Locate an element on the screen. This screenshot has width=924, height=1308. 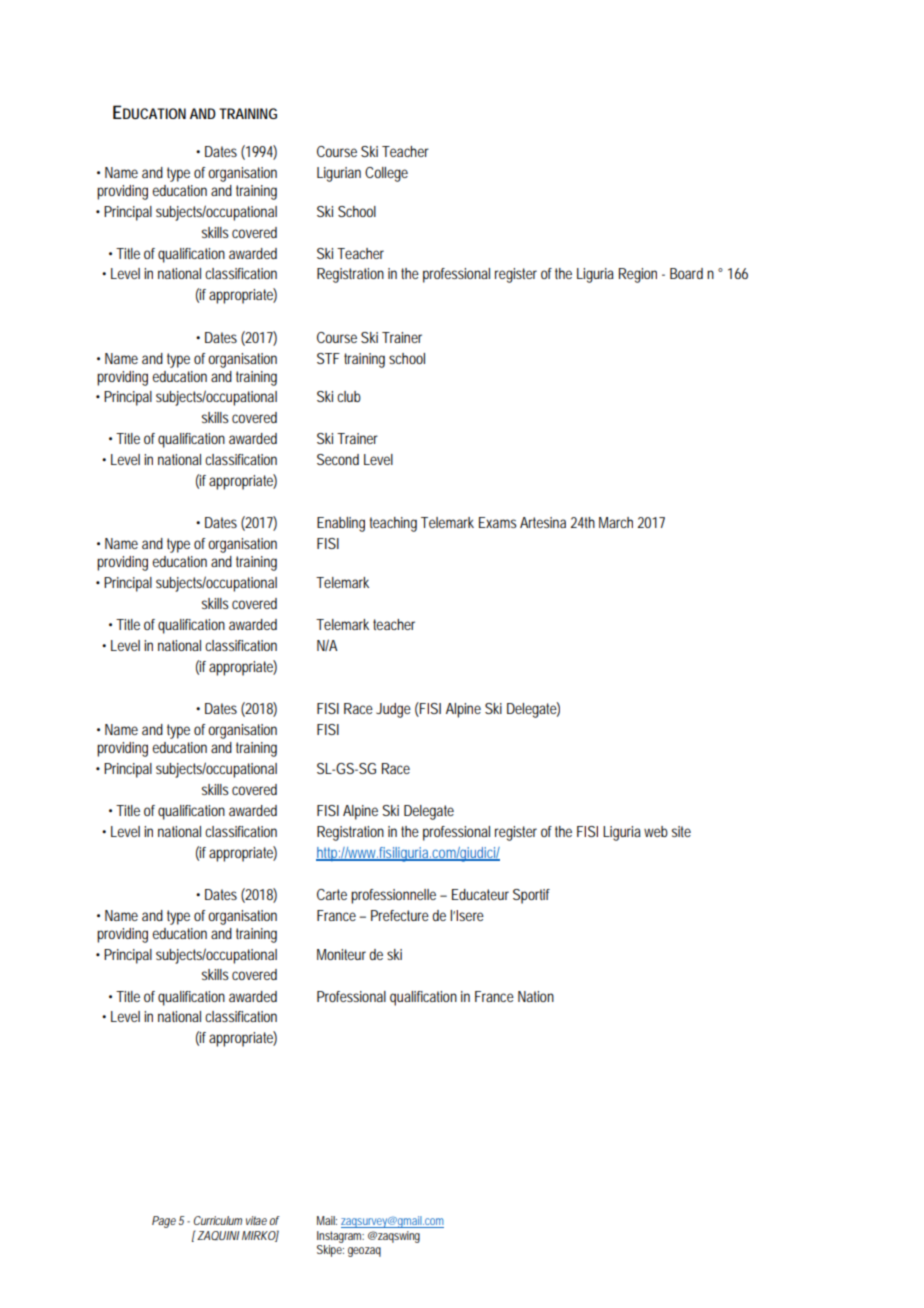
teaching is located at coordinates (393, 524).
